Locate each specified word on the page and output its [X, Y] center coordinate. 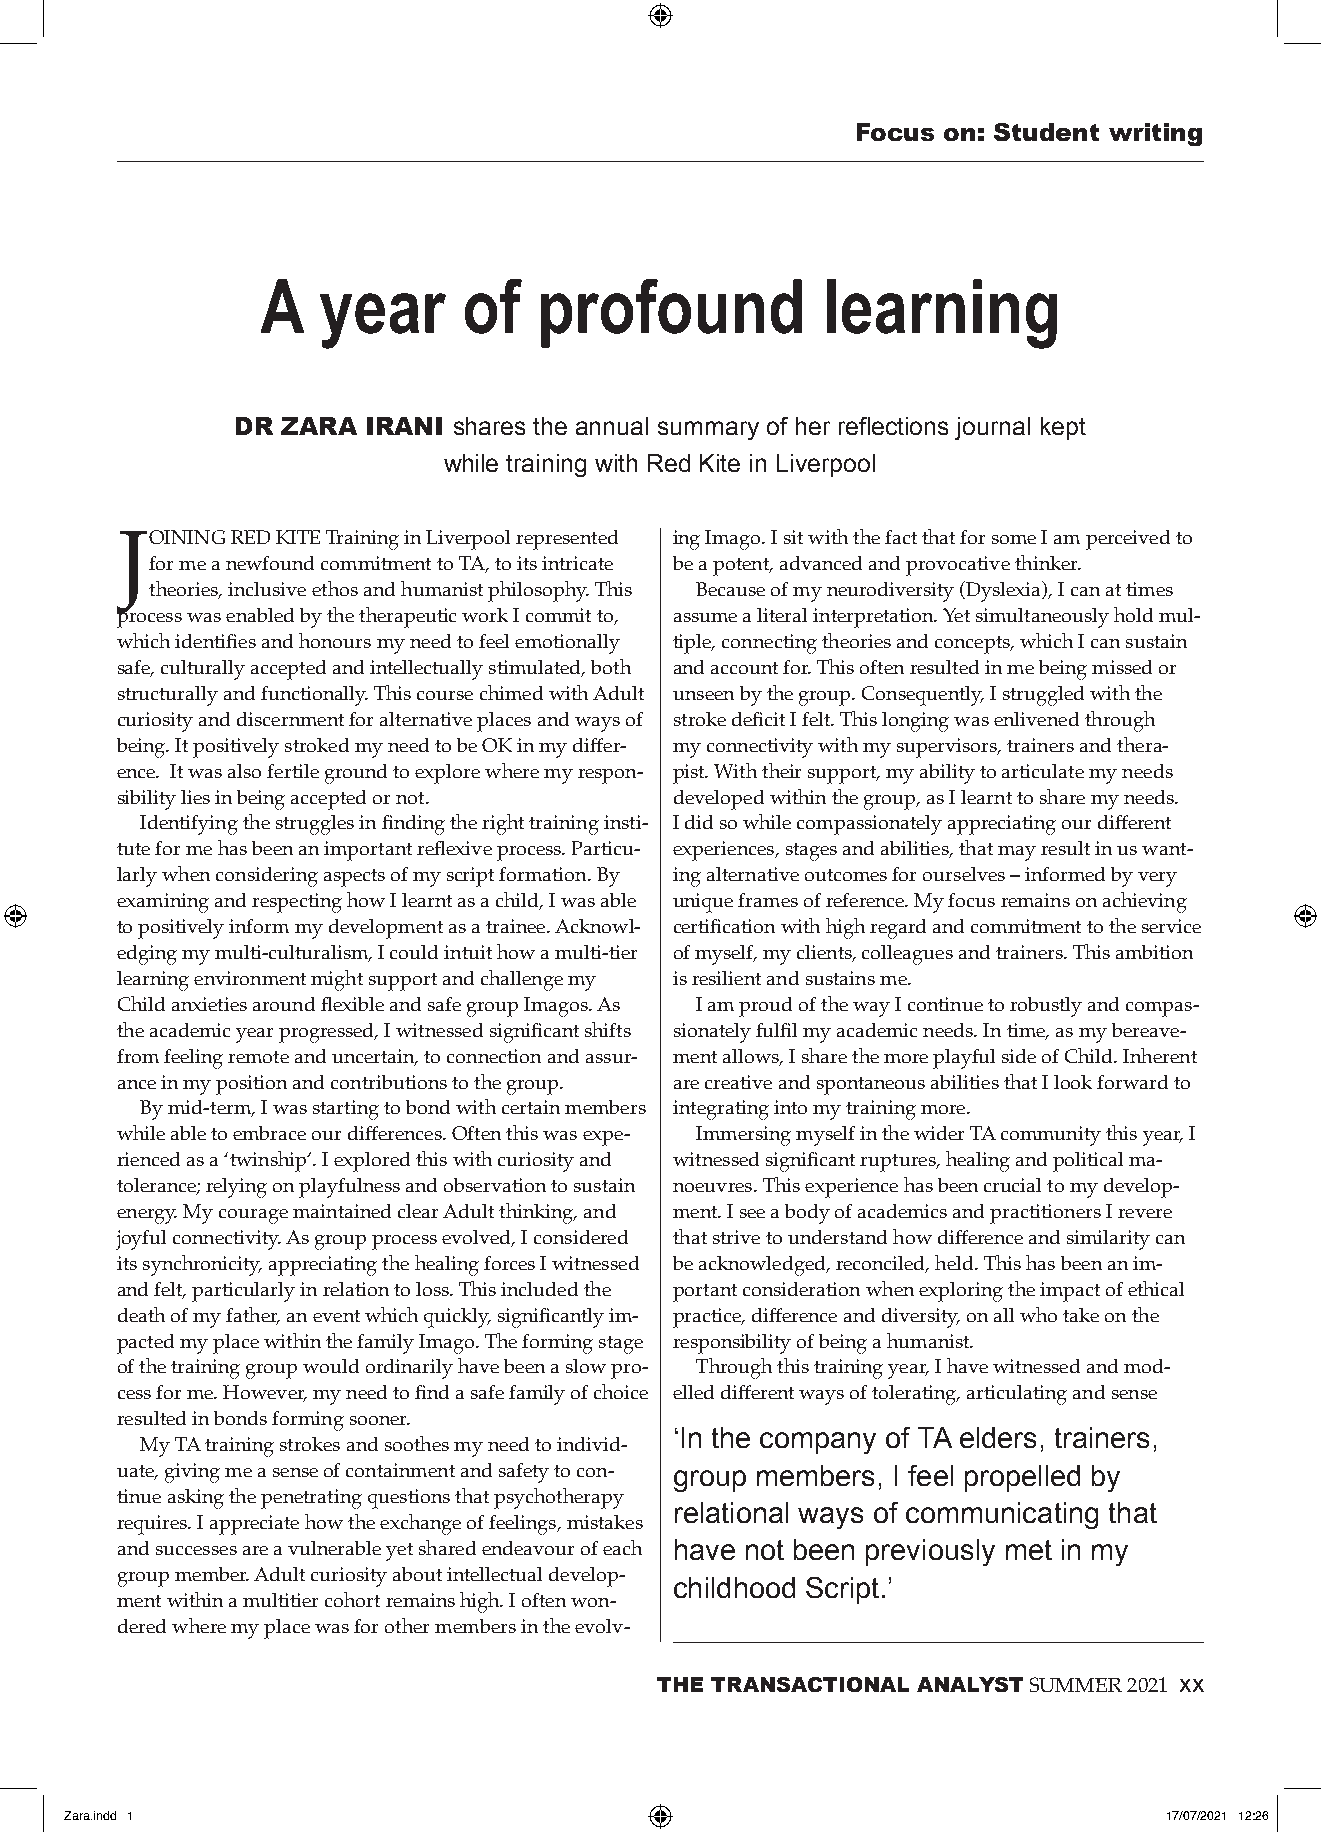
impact [1070, 1292]
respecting [297, 903]
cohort [352, 1599]
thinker [1047, 562]
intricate [577, 563]
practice [708, 1318]
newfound [270, 563]
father [253, 1315]
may [1017, 853]
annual [612, 426]
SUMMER [1076, 1684]
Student [1046, 132]
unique [703, 903]
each [622, 1547]
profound [671, 313]
